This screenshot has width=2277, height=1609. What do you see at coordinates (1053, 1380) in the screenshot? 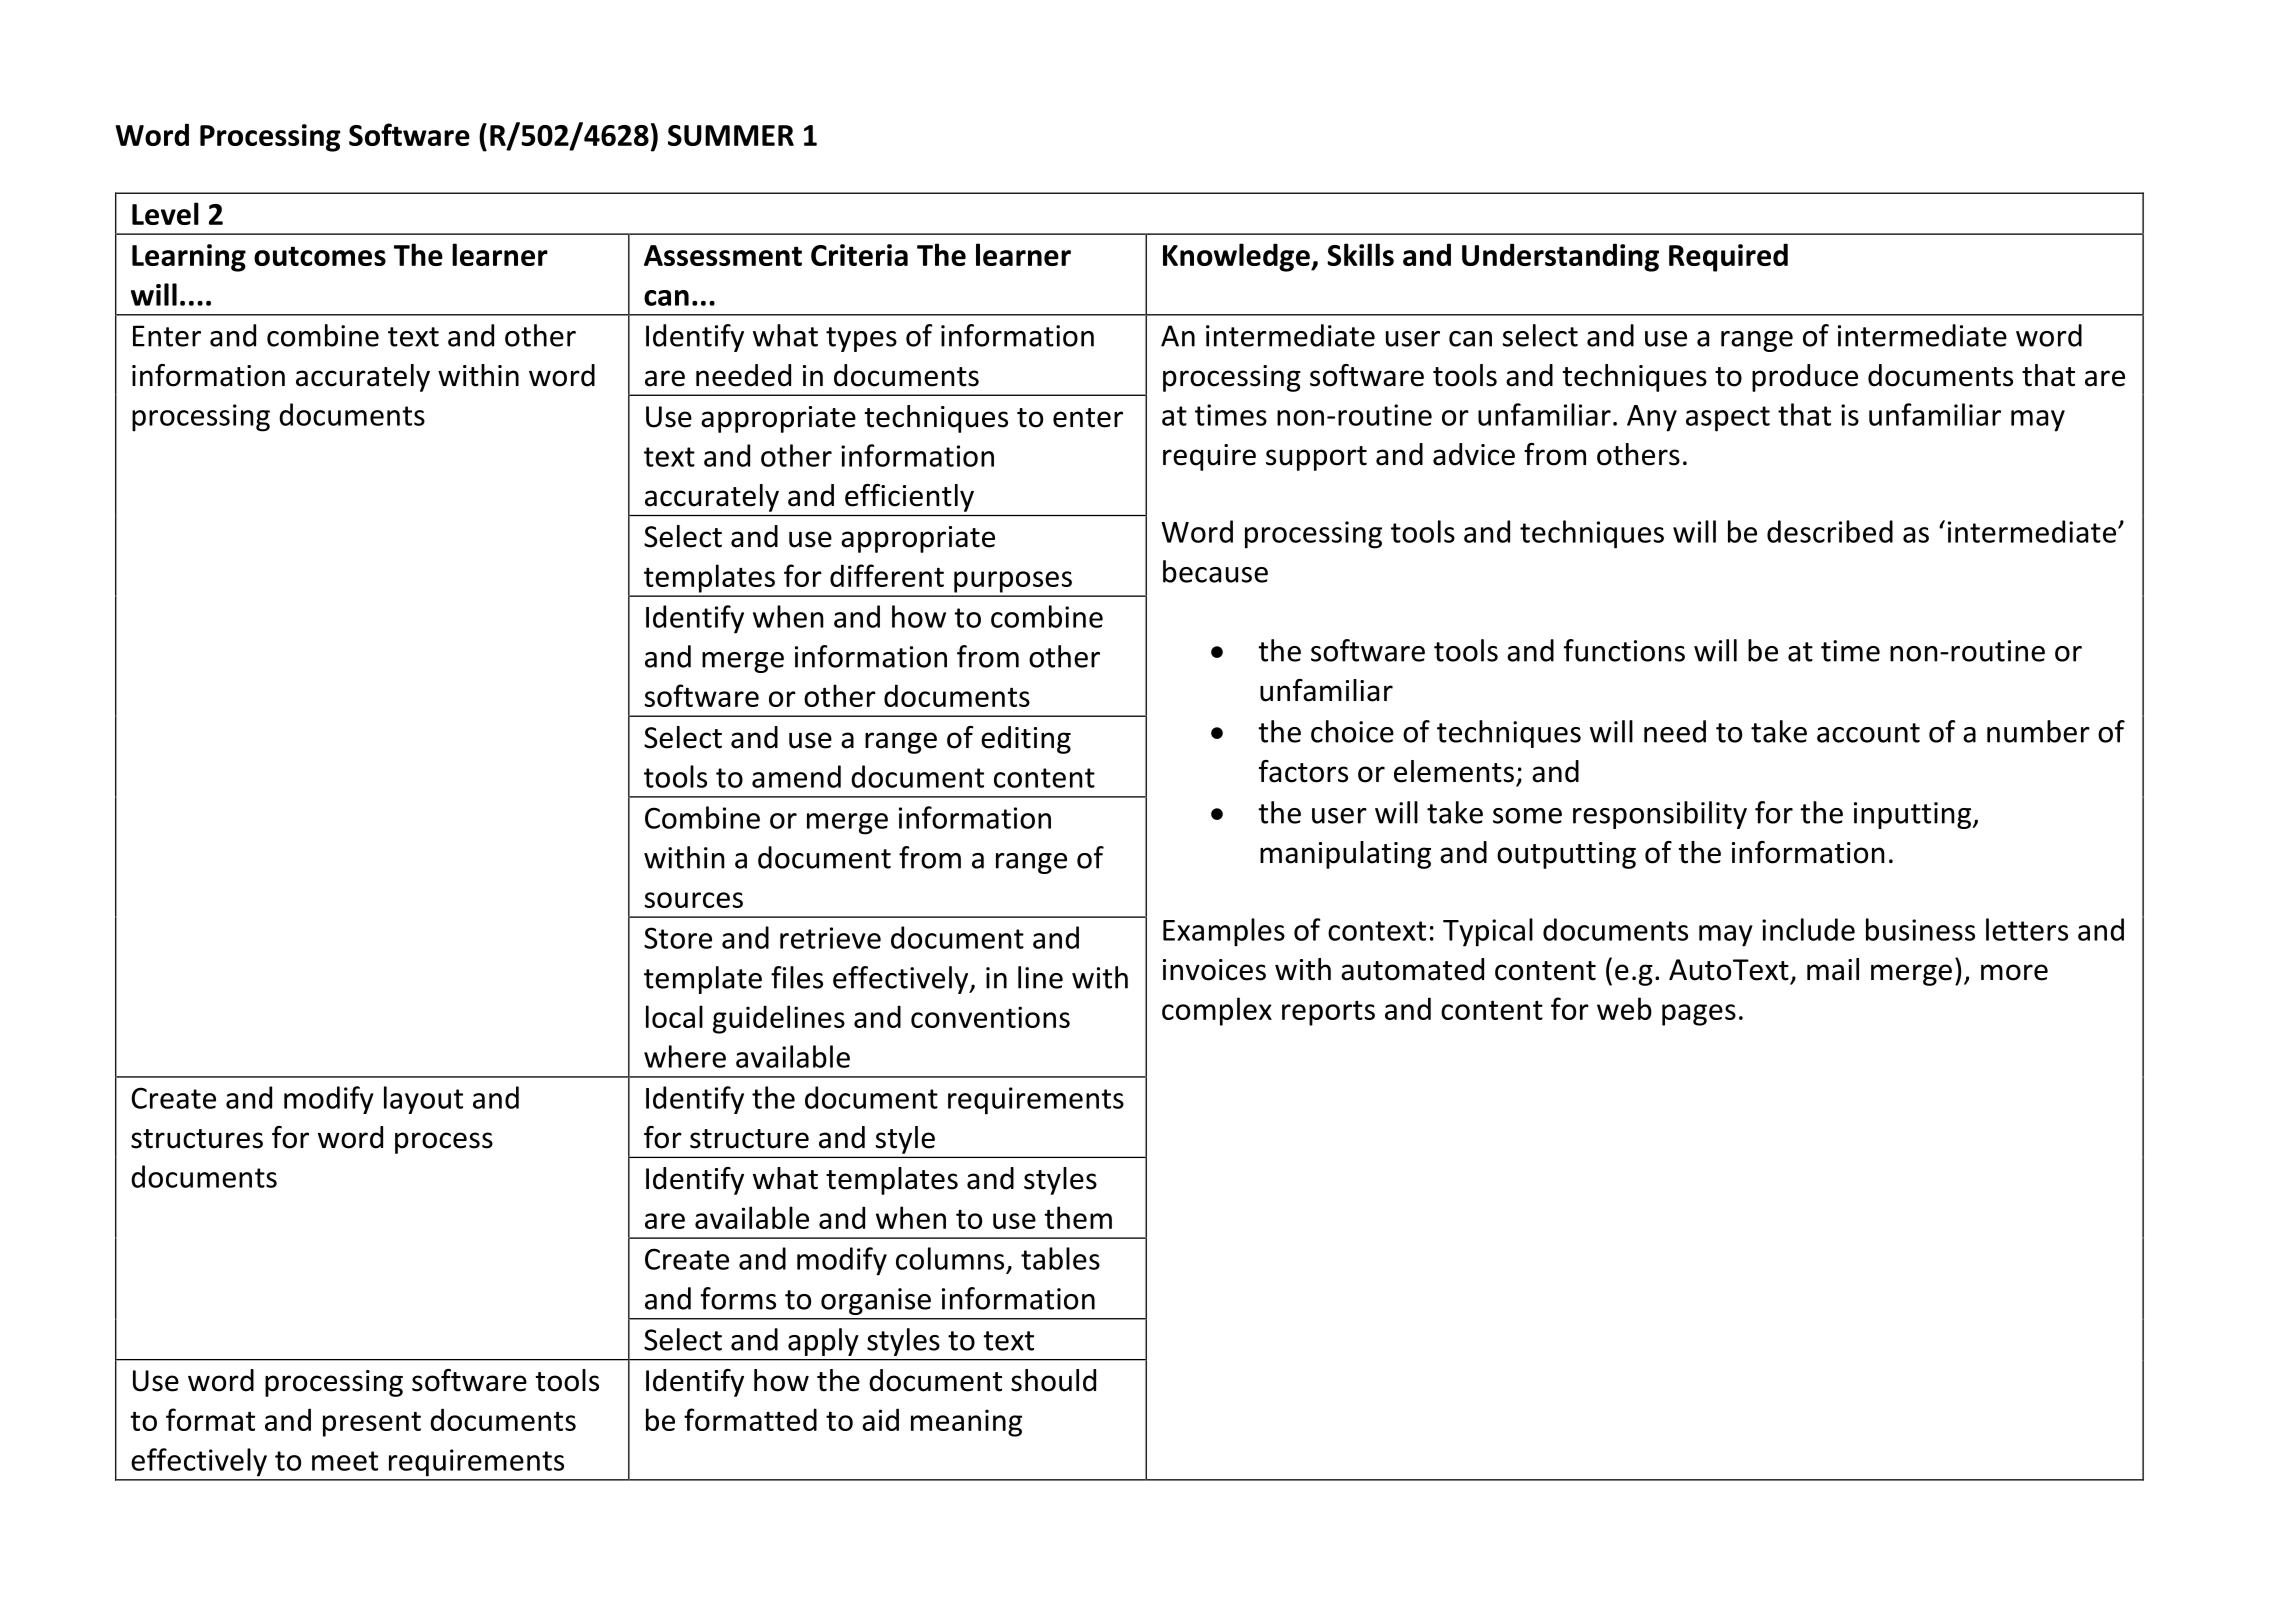
I see `should` at bounding box center [1053, 1380].
